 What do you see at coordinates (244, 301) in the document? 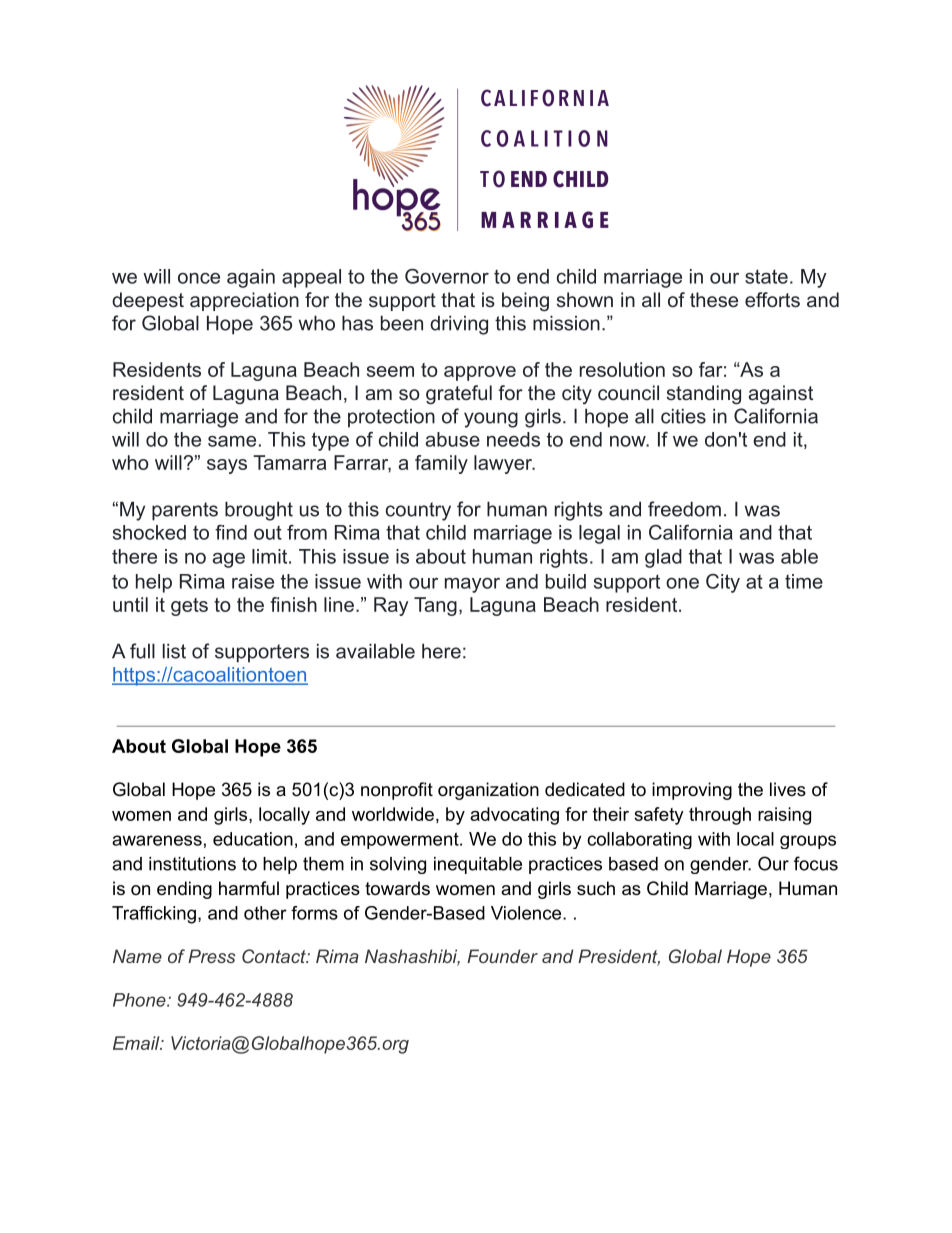
I see `appreciation` at bounding box center [244, 301].
